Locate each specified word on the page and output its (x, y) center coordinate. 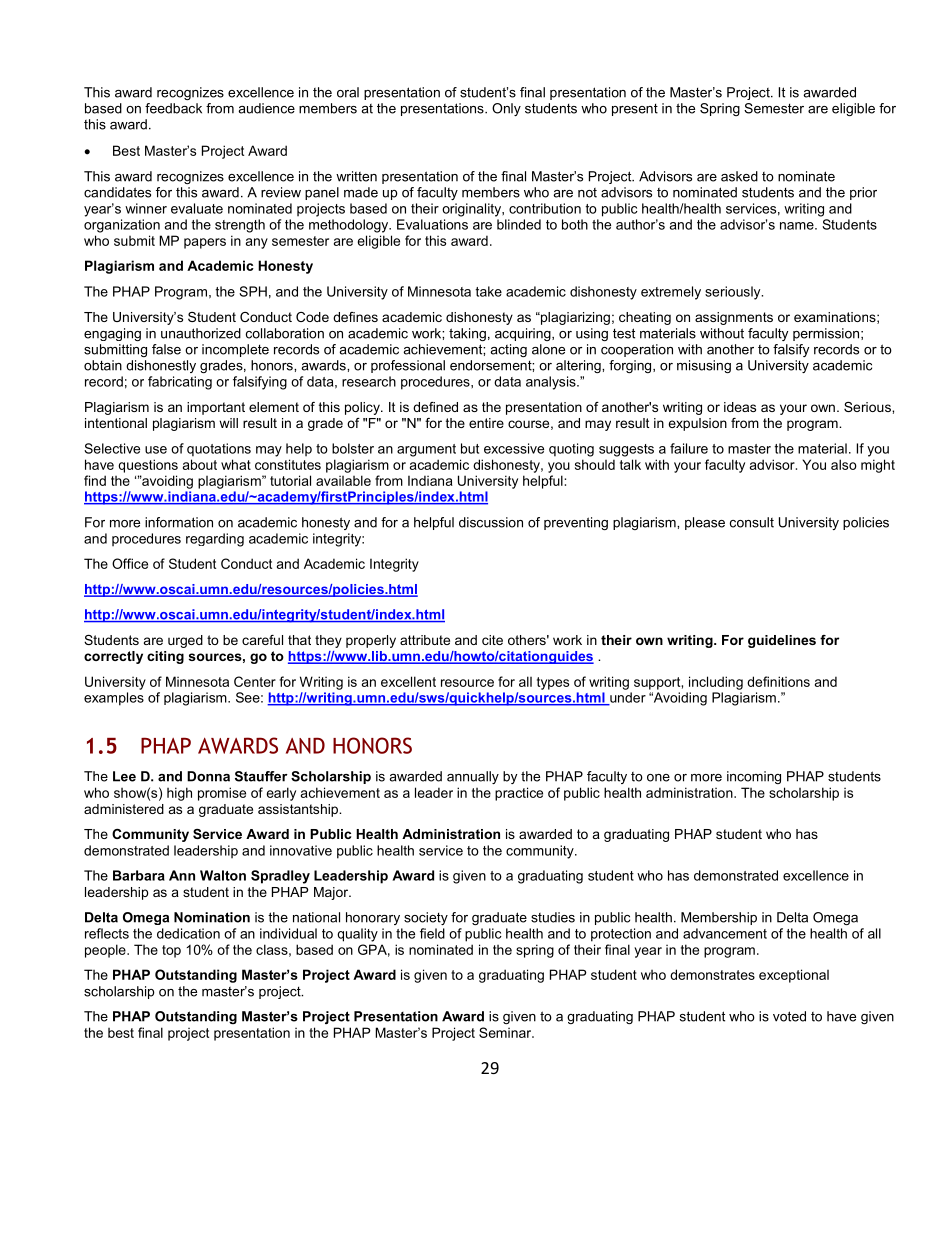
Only (506, 109)
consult (752, 522)
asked (739, 176)
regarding (215, 540)
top (171, 951)
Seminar (506, 1032)
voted (789, 1016)
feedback (173, 108)
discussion (491, 522)
